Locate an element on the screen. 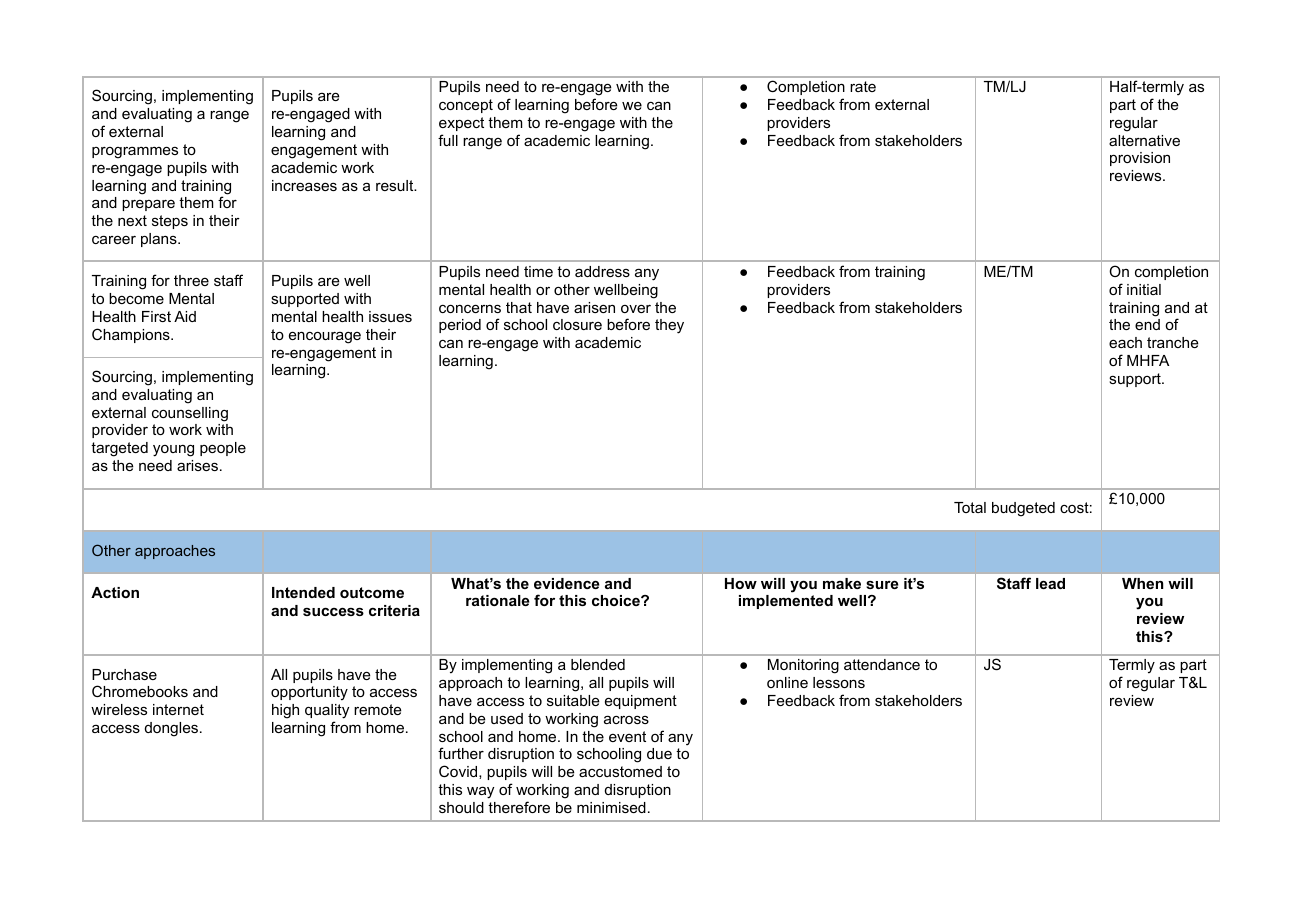 Image resolution: width=1307 pixels, height=924 pixels. budgeted is located at coordinates (1023, 509).
